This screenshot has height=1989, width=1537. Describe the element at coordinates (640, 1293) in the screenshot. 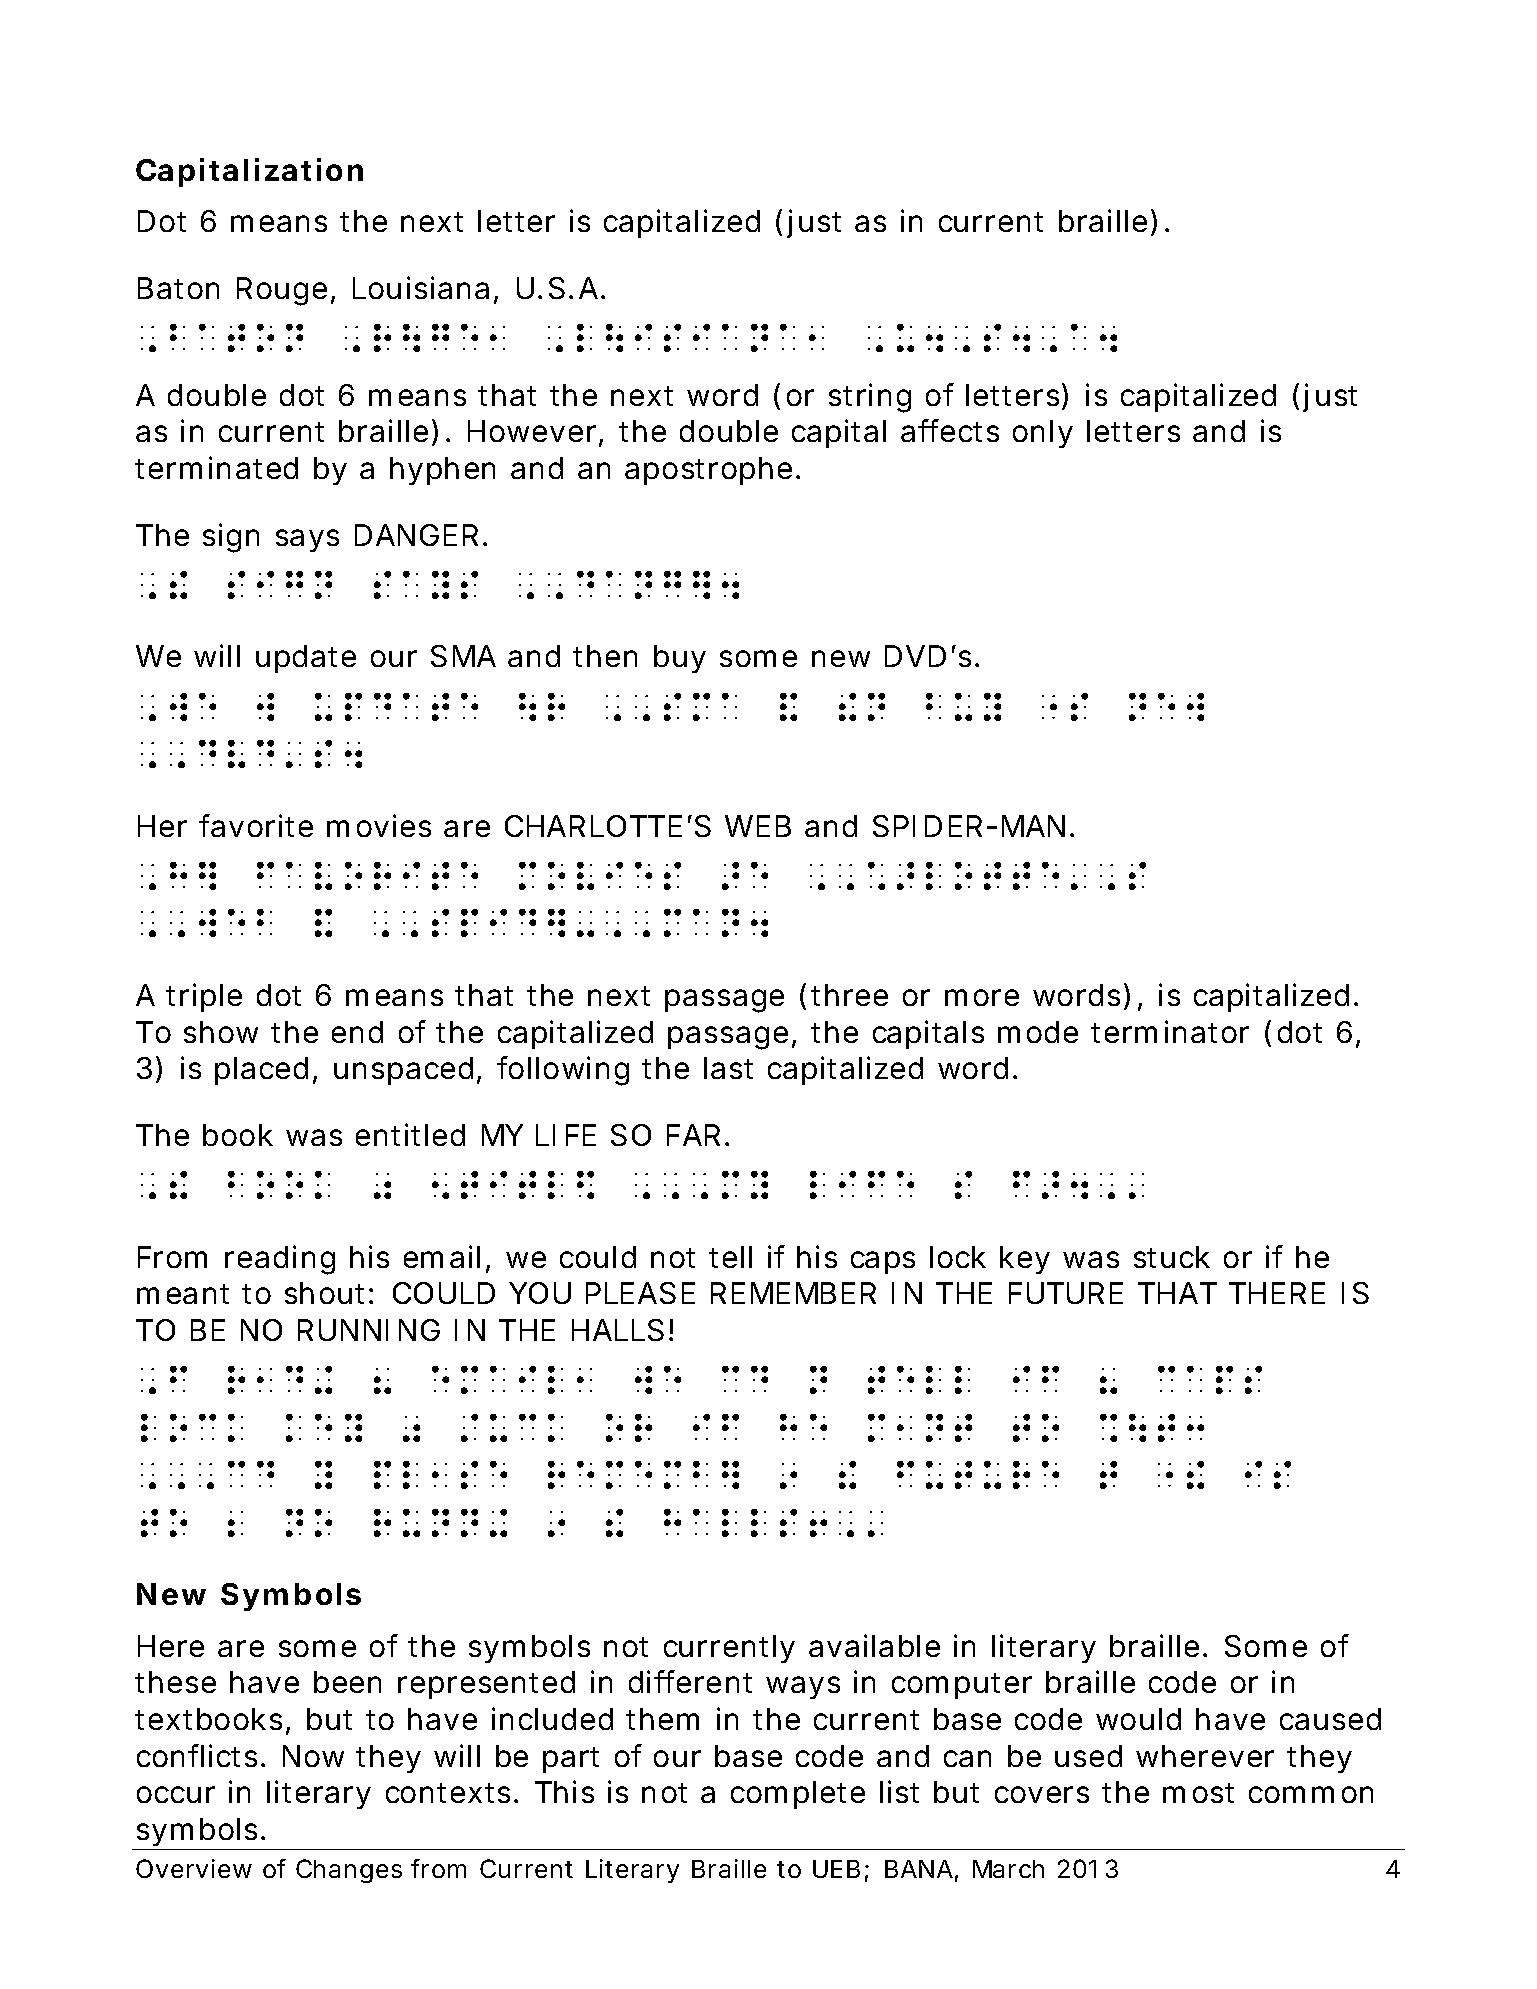

I see `PLEASE` at that location.
